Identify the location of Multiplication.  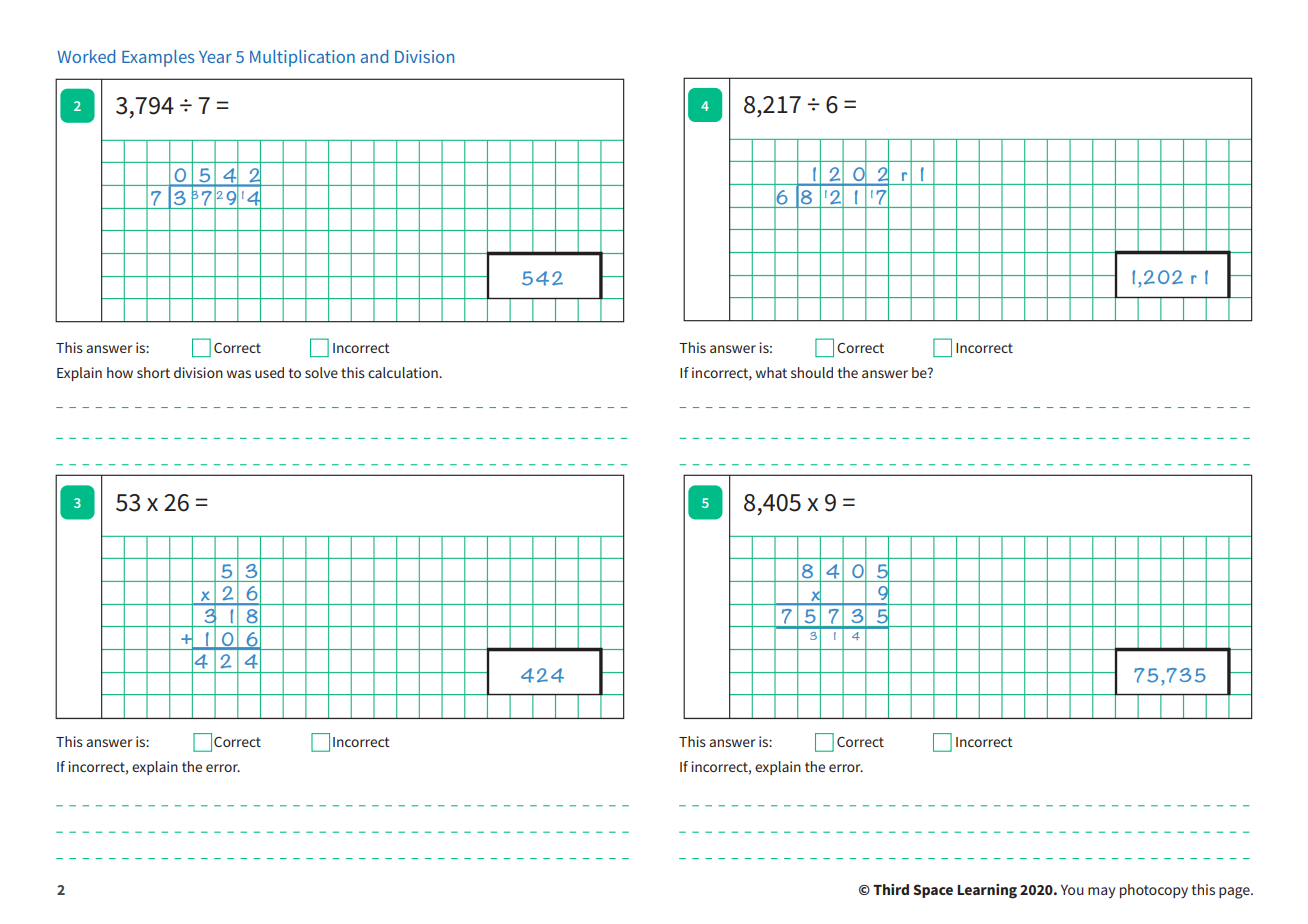
(302, 58).
